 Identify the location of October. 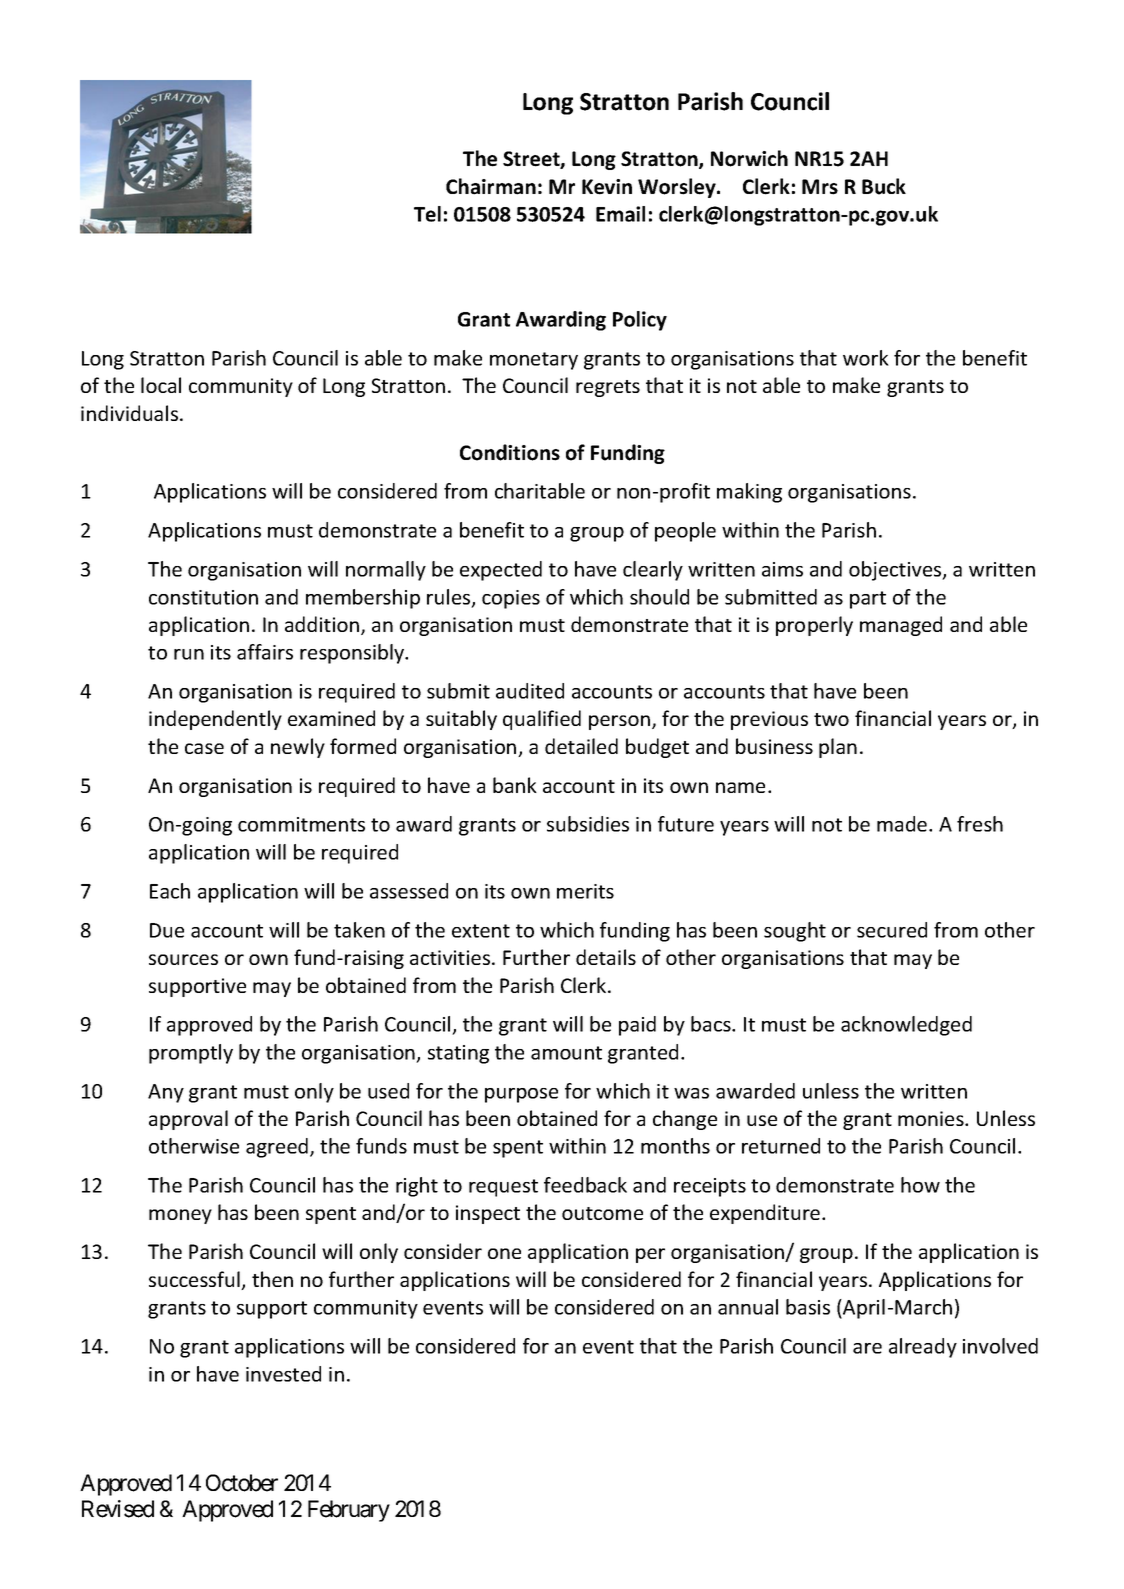
(242, 1483).
